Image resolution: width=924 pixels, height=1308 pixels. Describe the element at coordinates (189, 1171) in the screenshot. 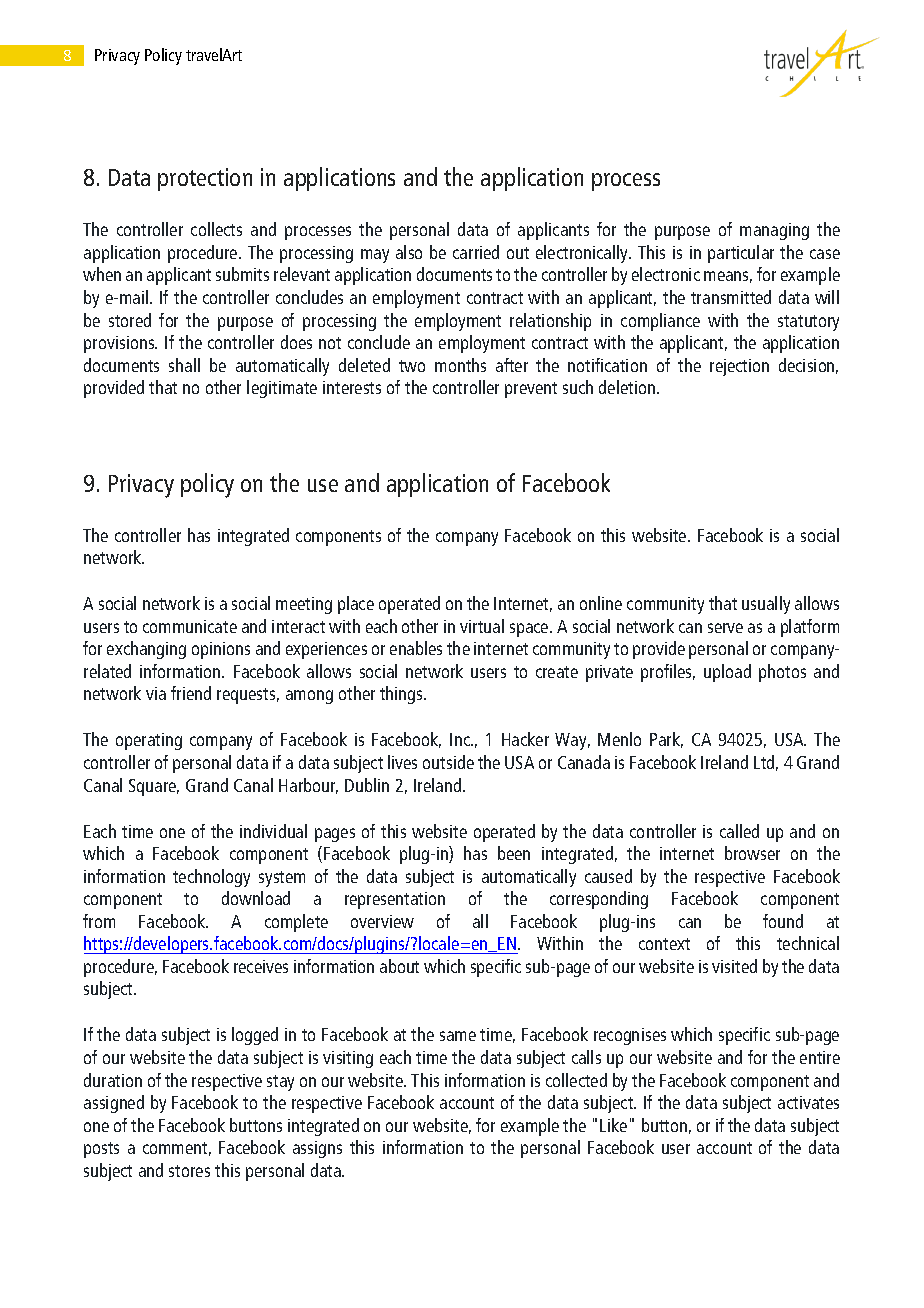

I see `stores` at that location.
